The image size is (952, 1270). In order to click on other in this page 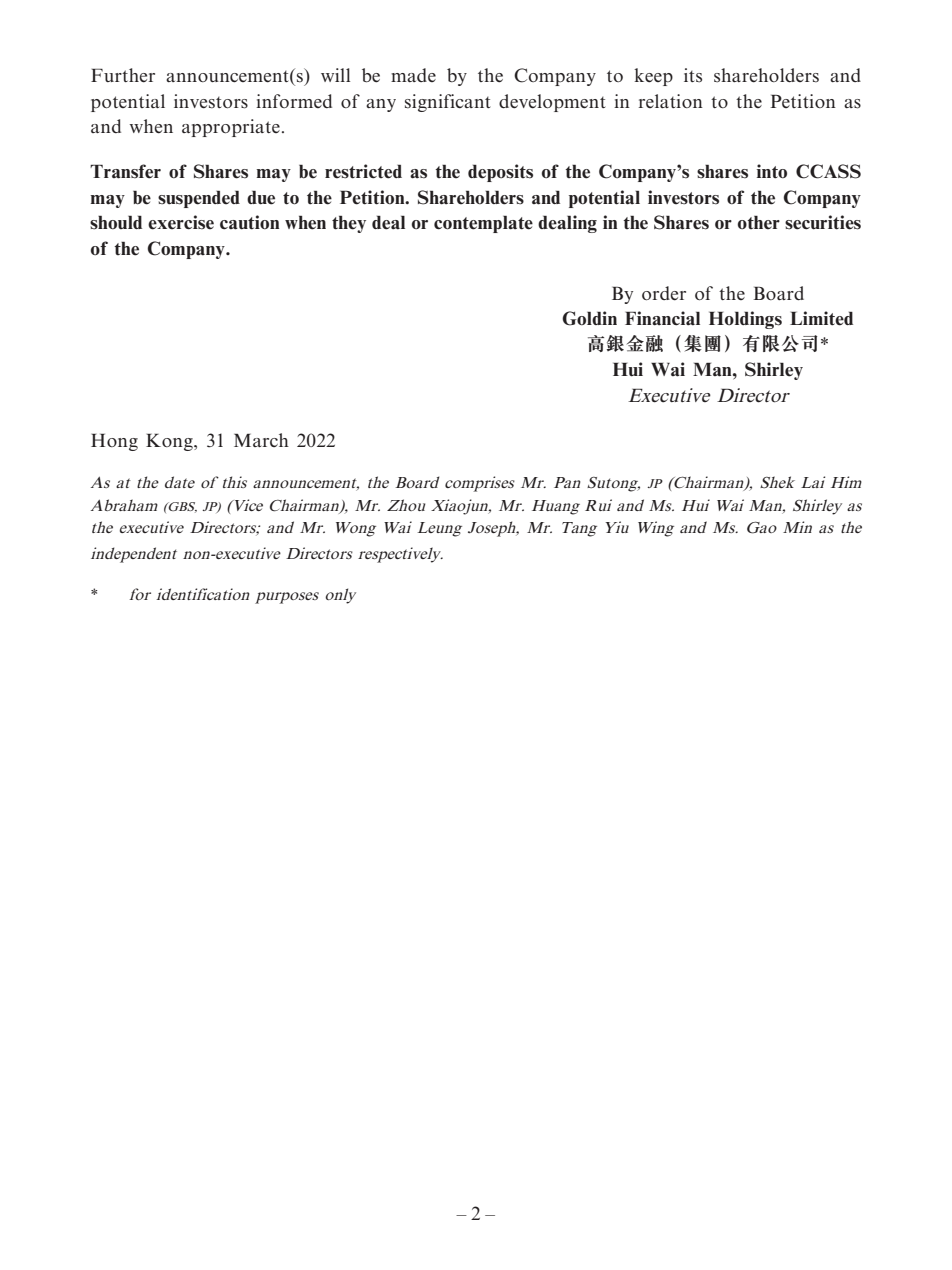, I will do `click(759, 222)`.
